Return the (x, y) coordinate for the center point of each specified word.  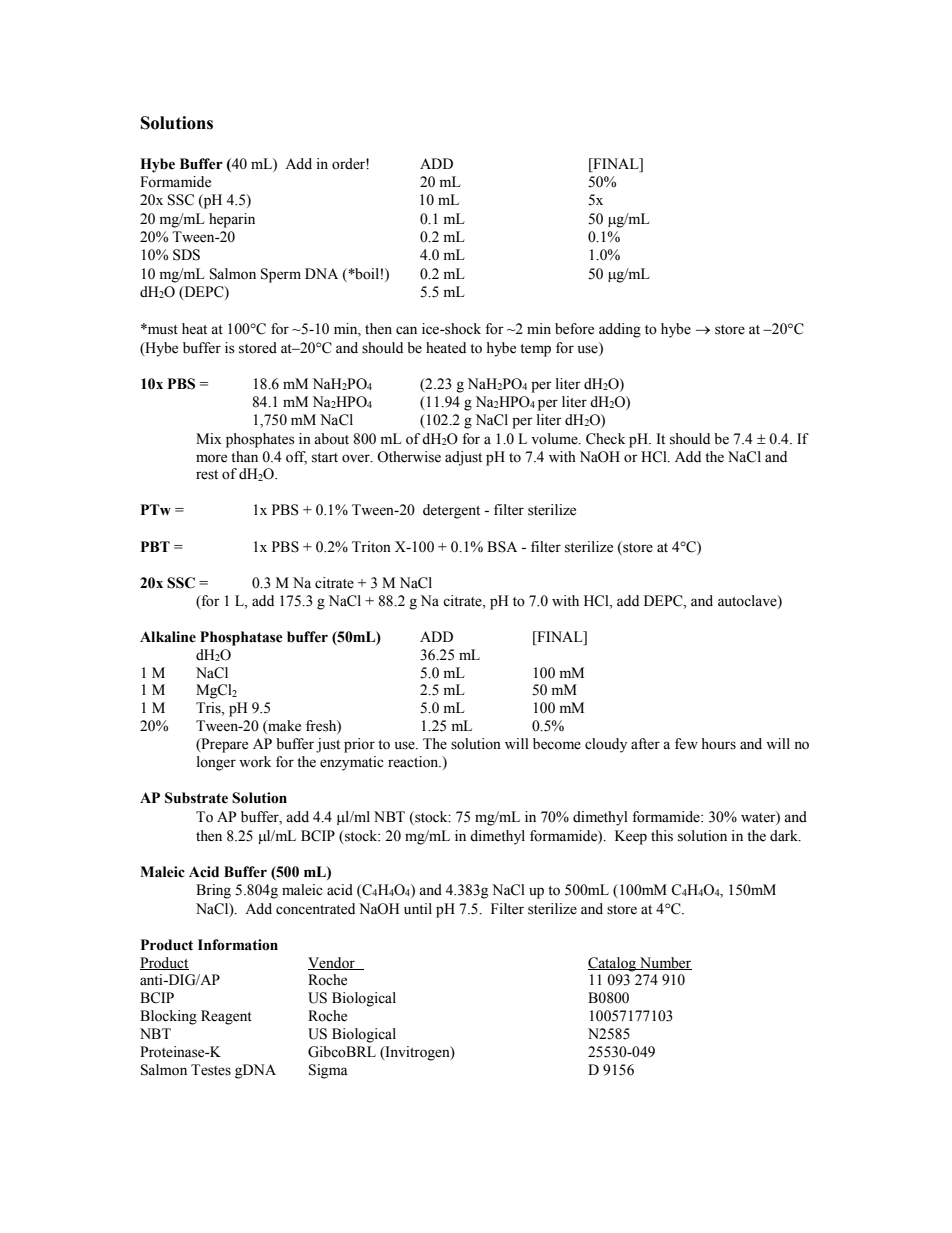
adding (620, 330)
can (406, 330)
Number (665, 963)
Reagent (226, 1017)
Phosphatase (241, 638)
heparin (232, 220)
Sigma (328, 1071)
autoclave (748, 601)
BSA (502, 547)
